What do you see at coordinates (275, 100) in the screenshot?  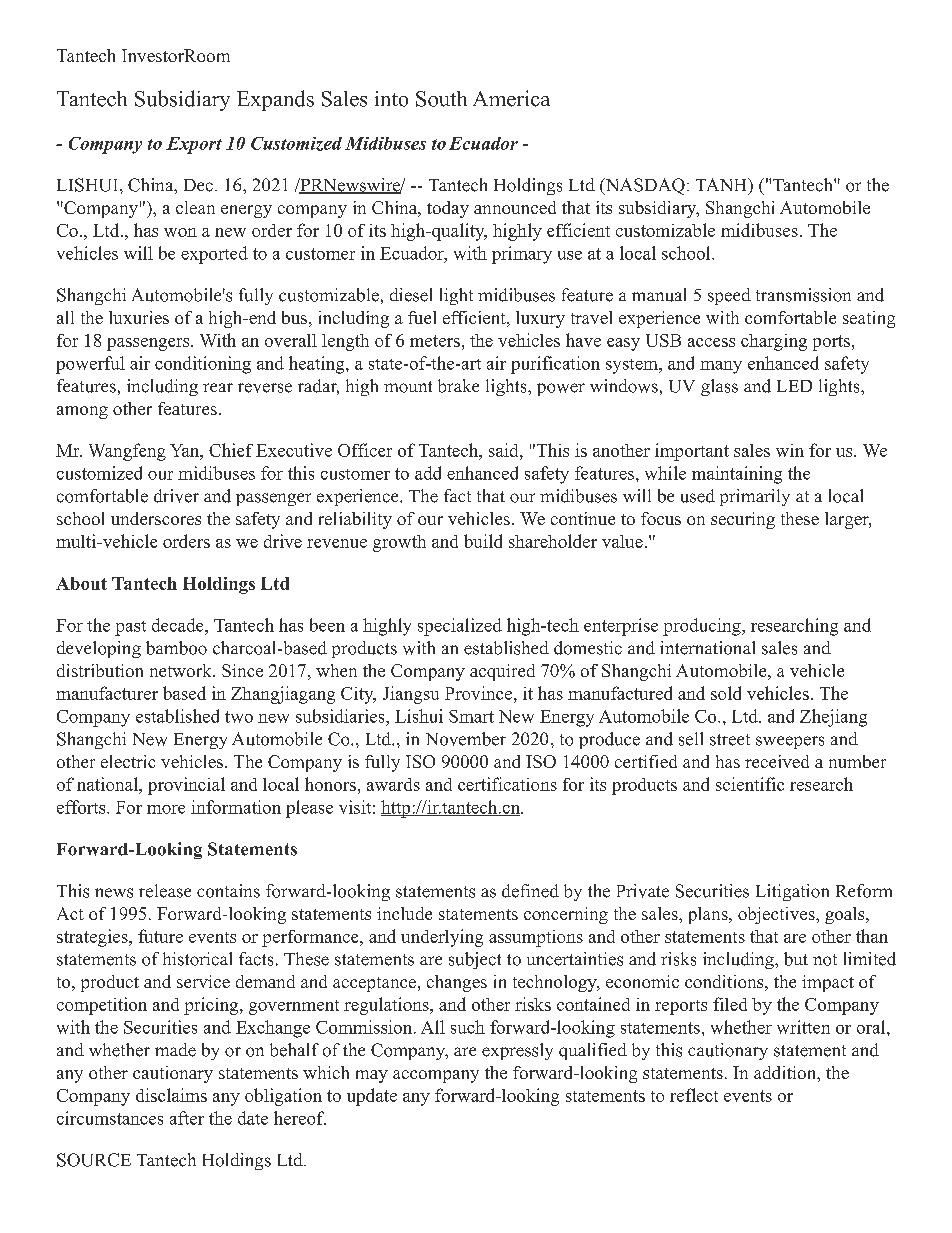 I see `Expands` at bounding box center [275, 100].
